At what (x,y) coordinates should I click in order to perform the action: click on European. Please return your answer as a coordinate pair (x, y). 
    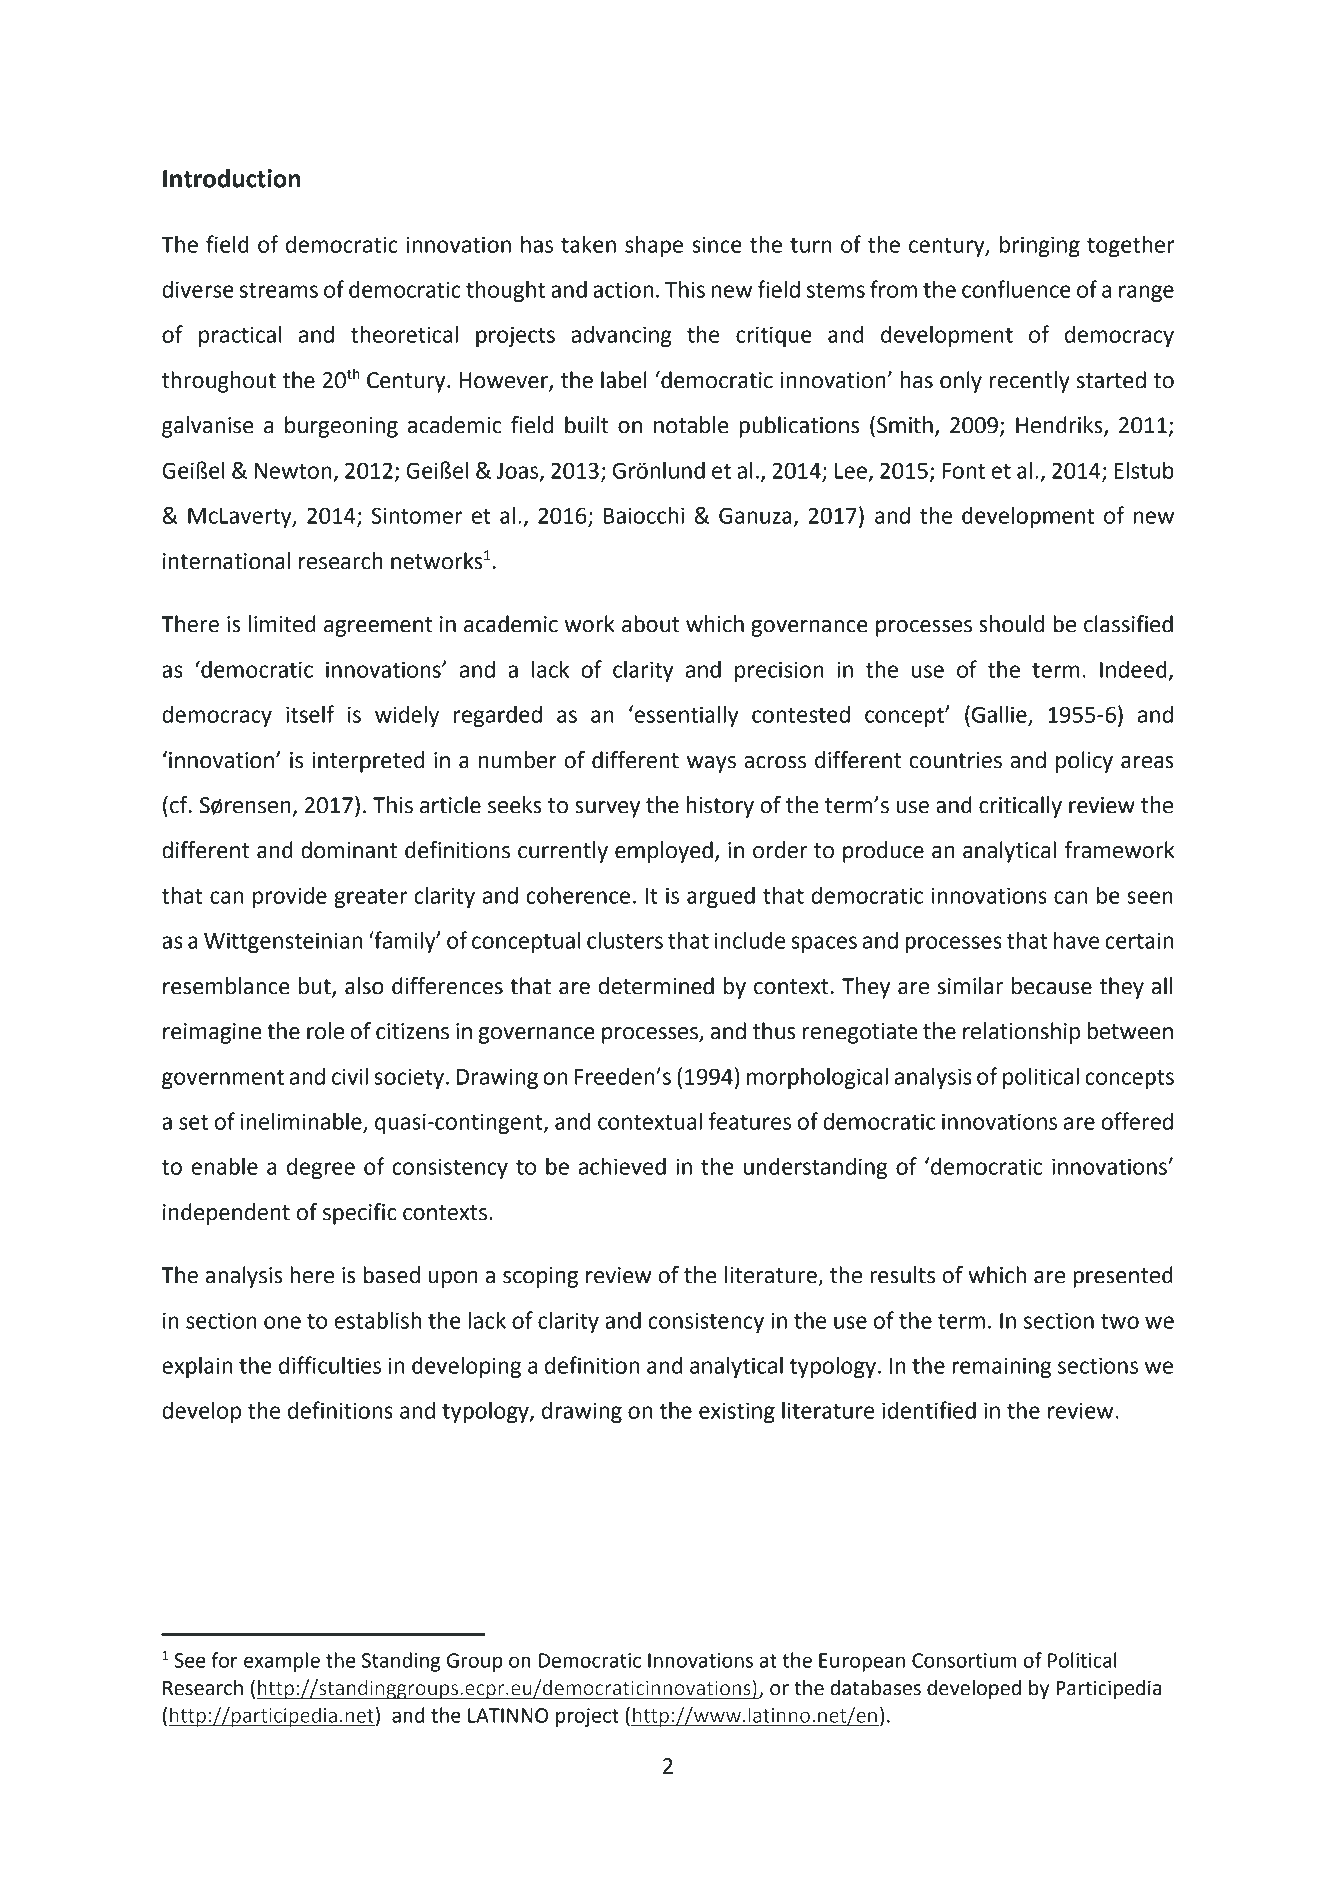
    Looking at the image, I should click on (862, 1662).
